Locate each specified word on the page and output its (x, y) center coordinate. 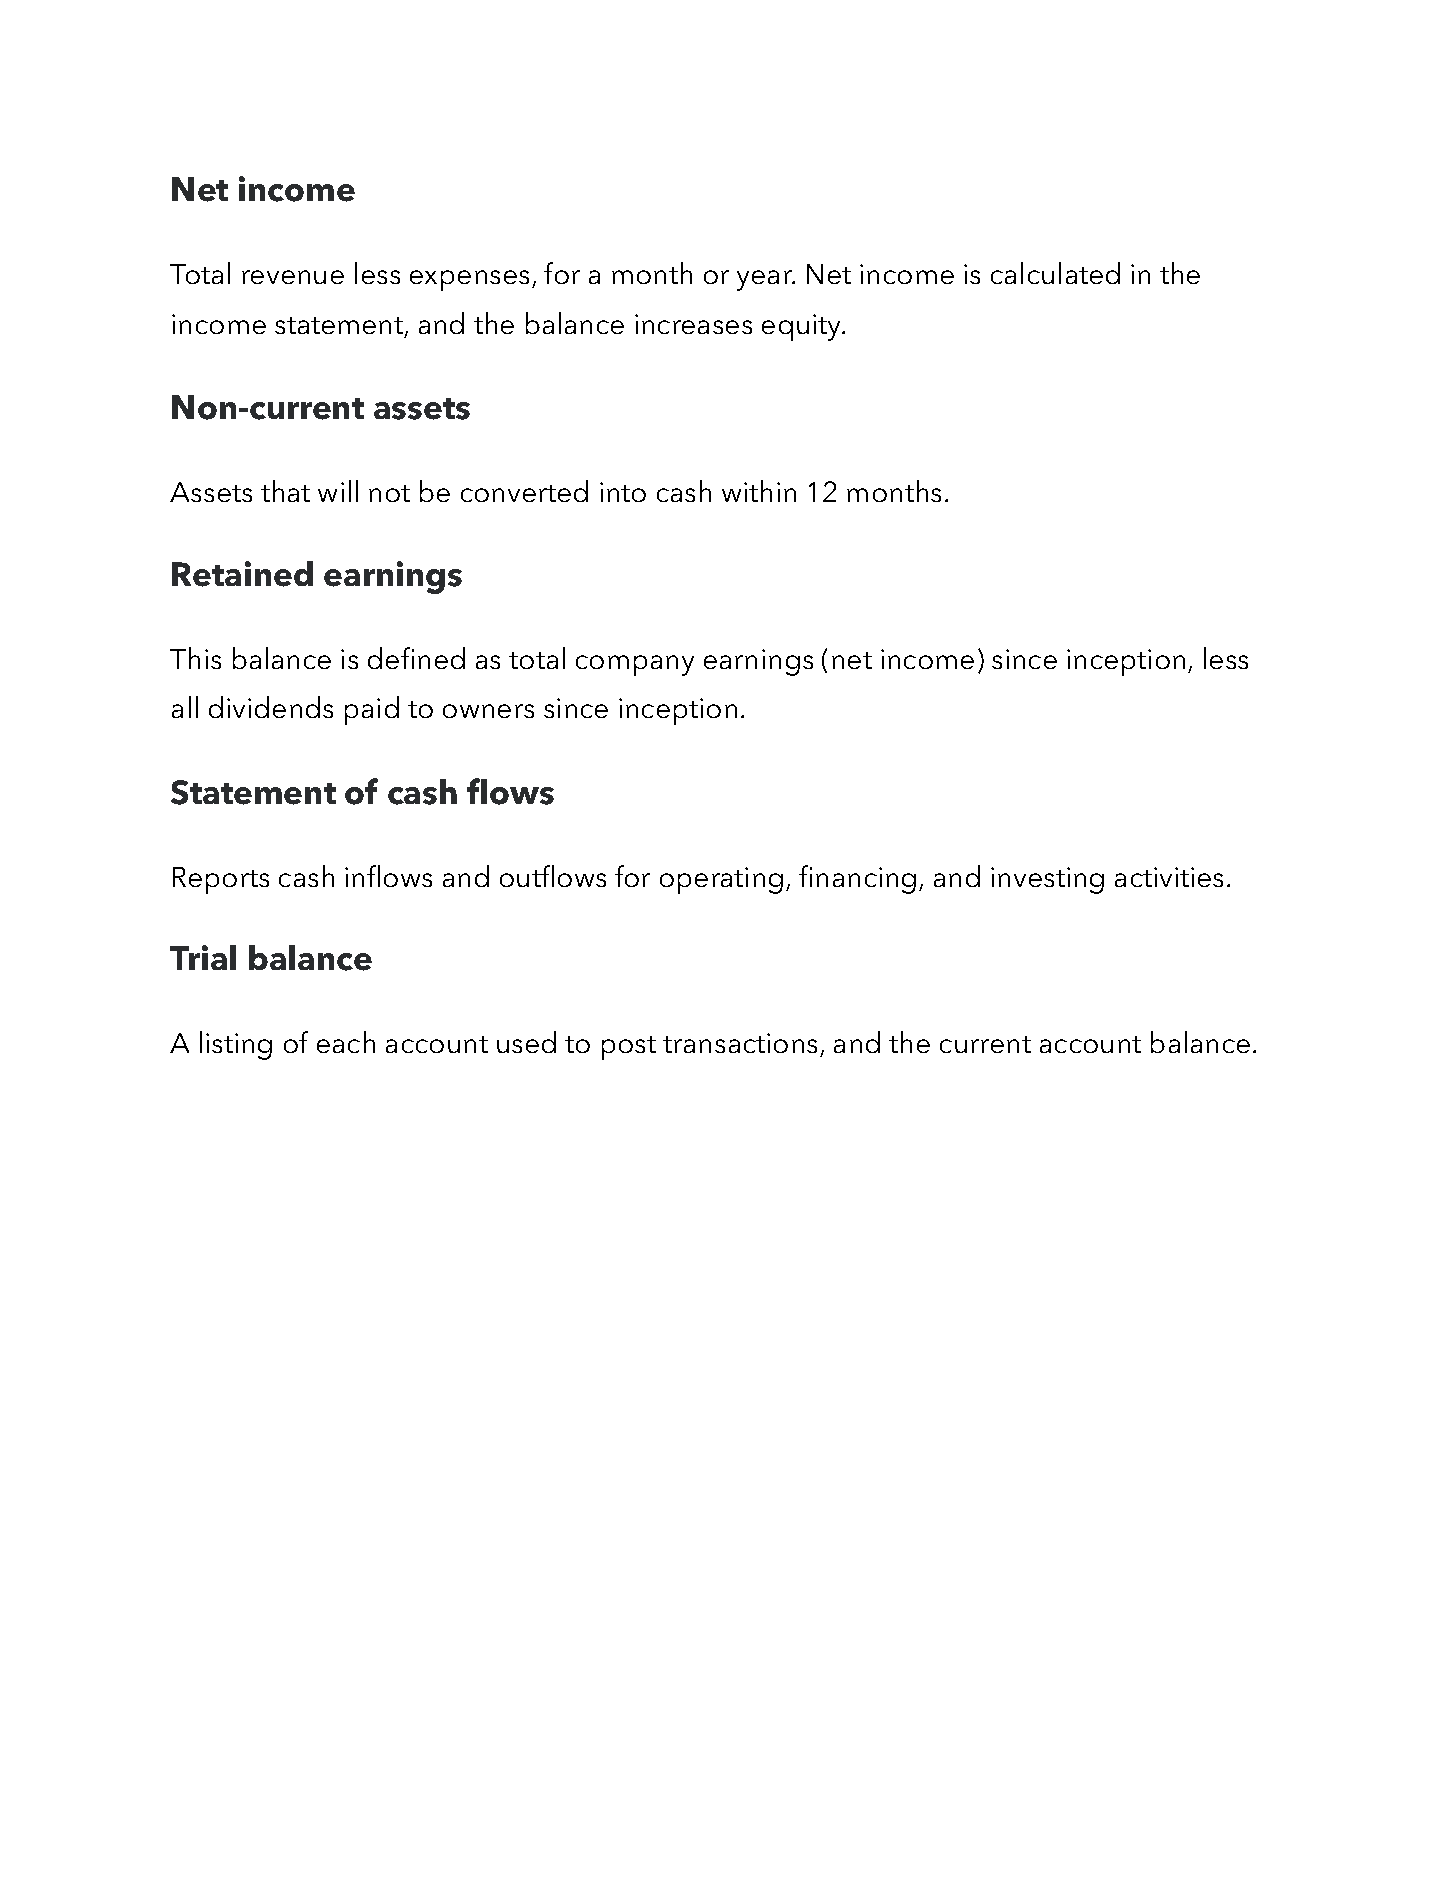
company (635, 665)
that (285, 491)
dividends (271, 707)
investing (1047, 880)
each (346, 1042)
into (623, 492)
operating (721, 880)
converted (524, 491)
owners (488, 711)
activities (1169, 877)
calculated (1055, 273)
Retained (242, 574)
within (759, 491)
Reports (221, 880)
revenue (293, 277)
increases (693, 324)
